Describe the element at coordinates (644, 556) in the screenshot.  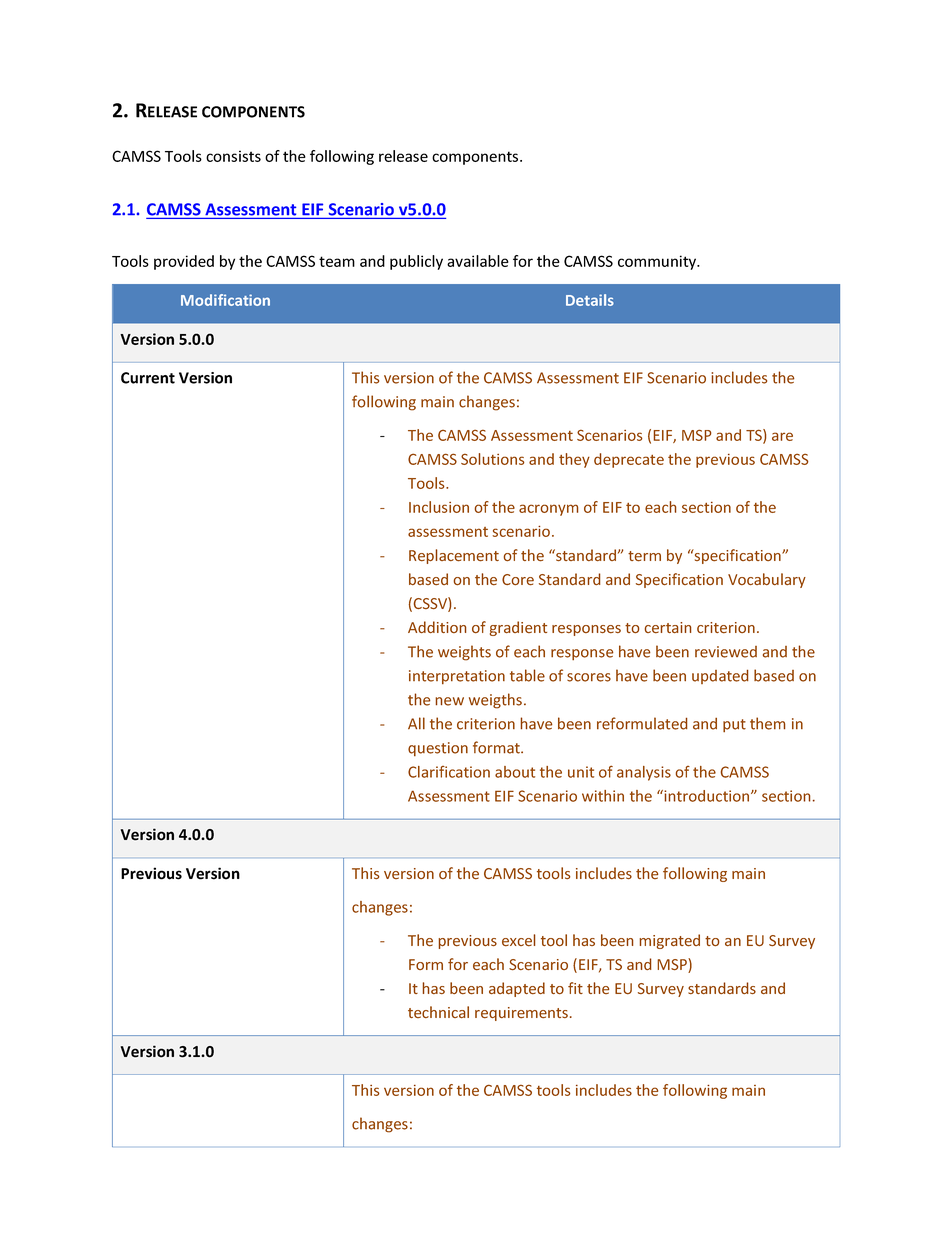
I see `term` at that location.
